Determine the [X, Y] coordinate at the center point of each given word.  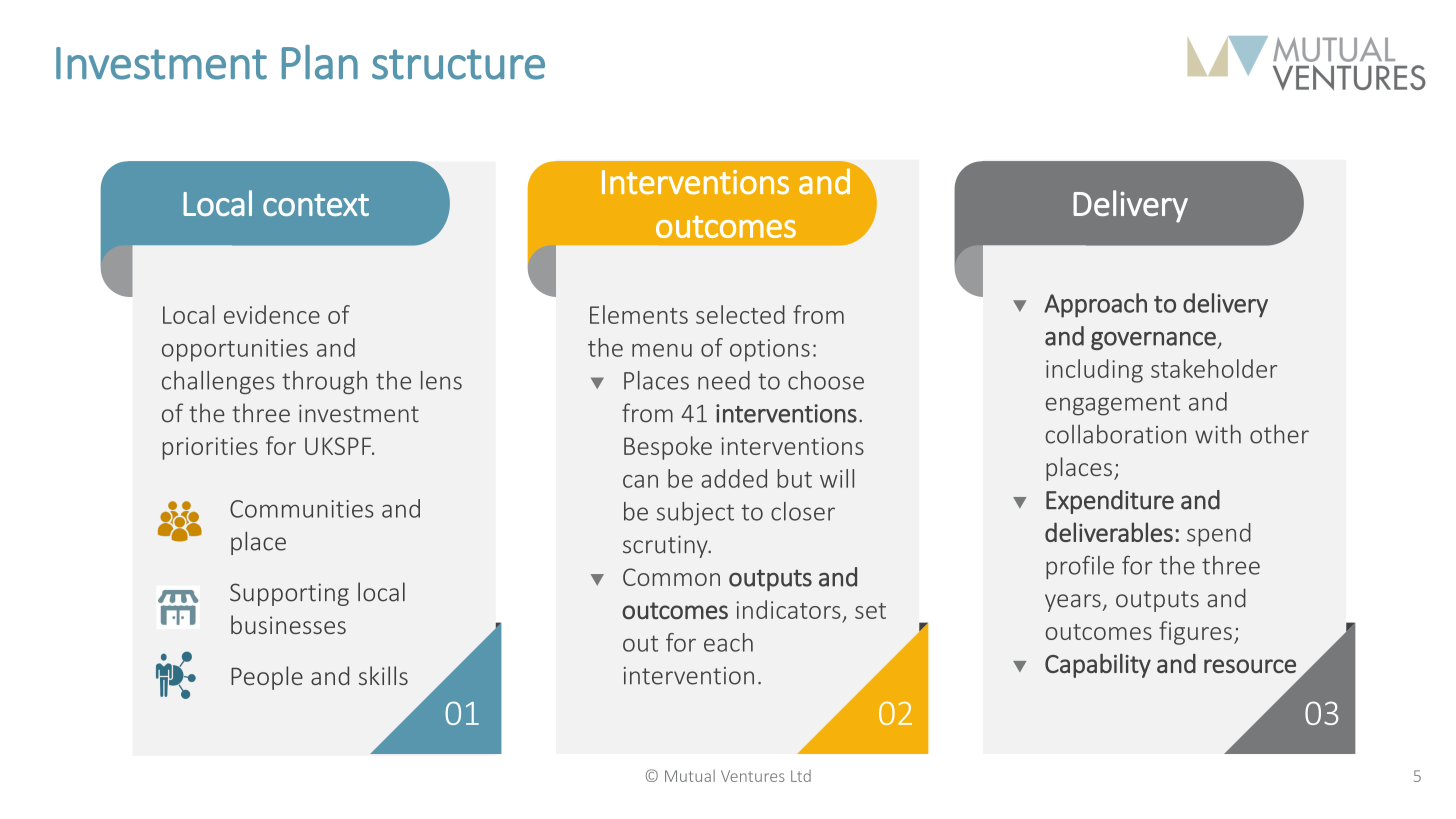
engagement [1113, 405]
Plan [320, 62]
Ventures [753, 776]
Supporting [289, 594]
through [324, 382]
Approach [1095, 305]
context [316, 205]
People [267, 678]
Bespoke [668, 448]
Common [671, 577]
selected [740, 314]
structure [458, 64]
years [1073, 603]
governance [1154, 341]
